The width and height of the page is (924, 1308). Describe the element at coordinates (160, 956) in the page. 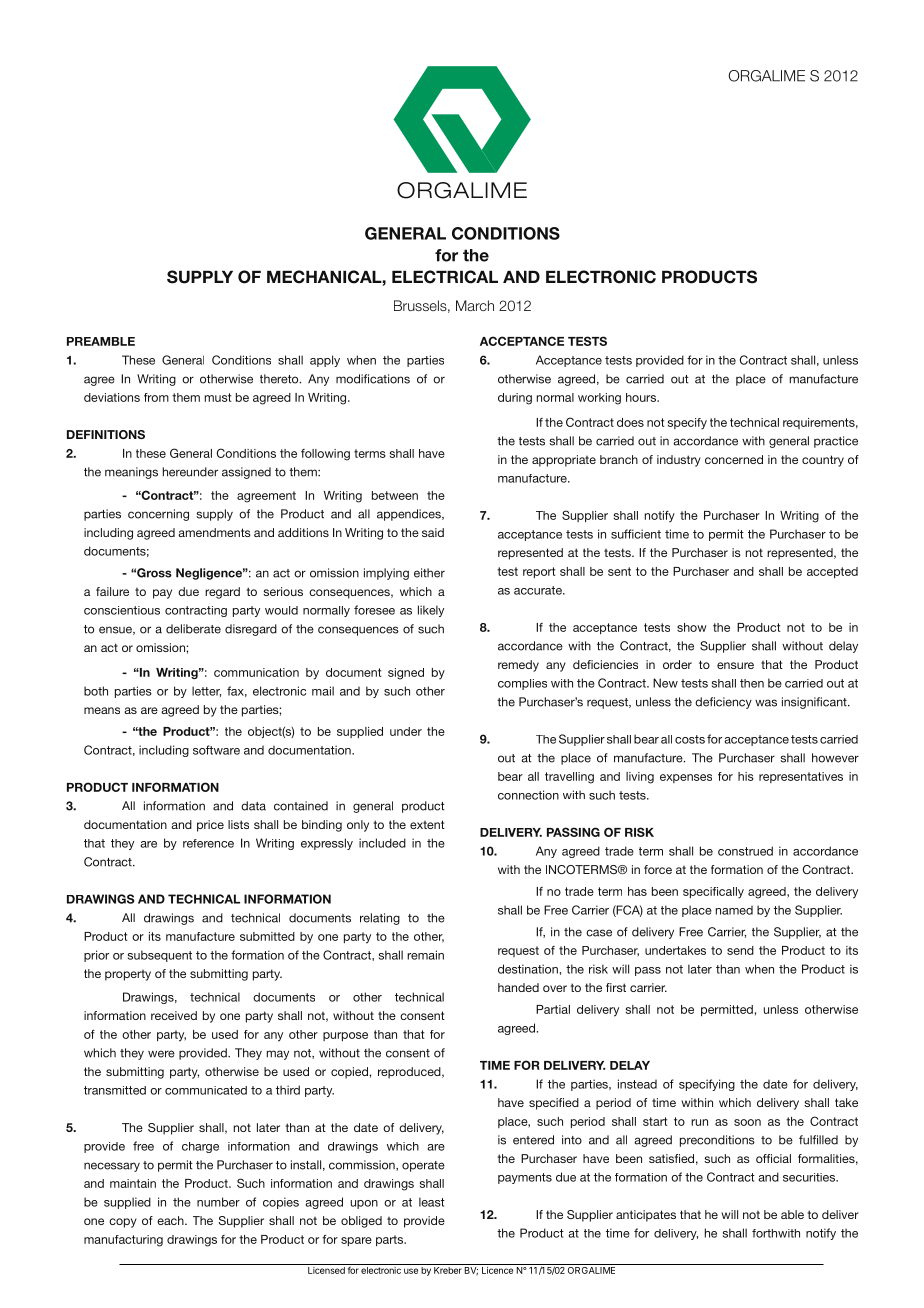

I see `subsequent` at that location.
